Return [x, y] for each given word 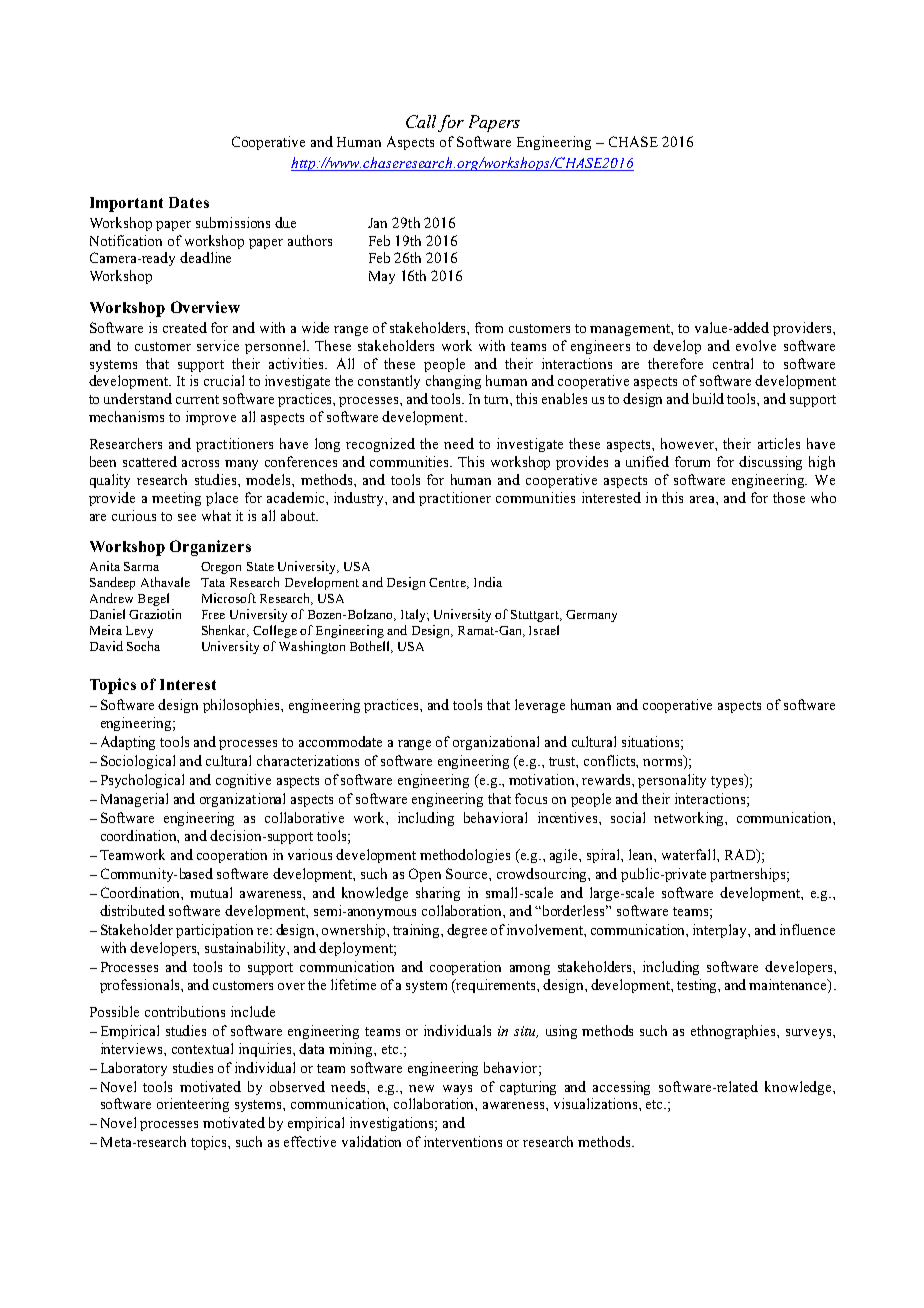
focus [531, 798]
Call [421, 121]
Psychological [142, 781]
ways [457, 1090]
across [200, 463]
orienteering [193, 1105]
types [728, 781]
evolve [756, 345]
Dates [189, 202]
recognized [380, 445]
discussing [770, 463]
